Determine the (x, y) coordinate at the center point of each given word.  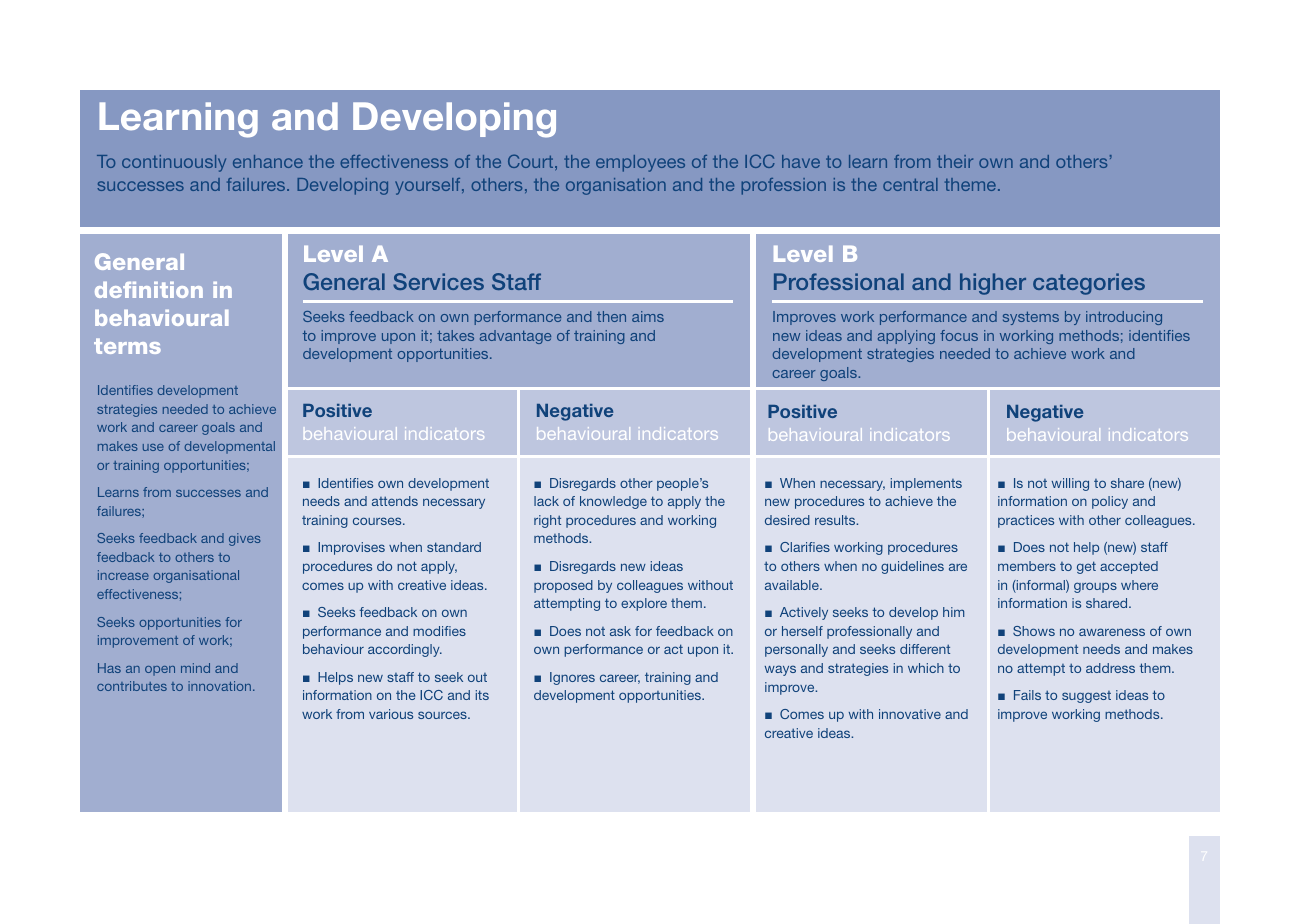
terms (127, 346)
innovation (221, 686)
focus (959, 335)
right (547, 521)
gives (245, 539)
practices (1026, 521)
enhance (268, 161)
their (955, 161)
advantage (515, 337)
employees (640, 163)
